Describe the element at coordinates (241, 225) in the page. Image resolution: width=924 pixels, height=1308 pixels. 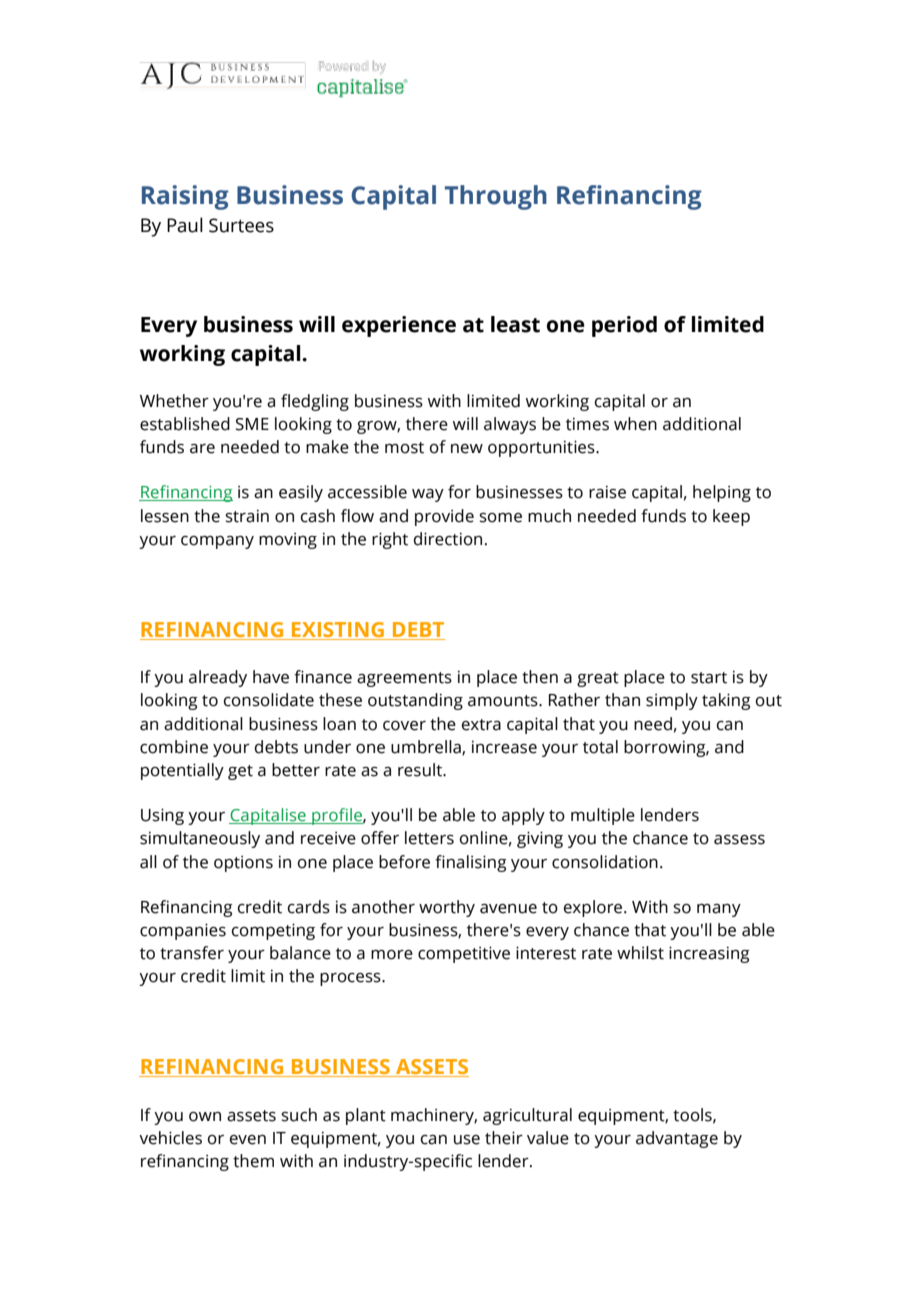
I see `Surtees` at that location.
